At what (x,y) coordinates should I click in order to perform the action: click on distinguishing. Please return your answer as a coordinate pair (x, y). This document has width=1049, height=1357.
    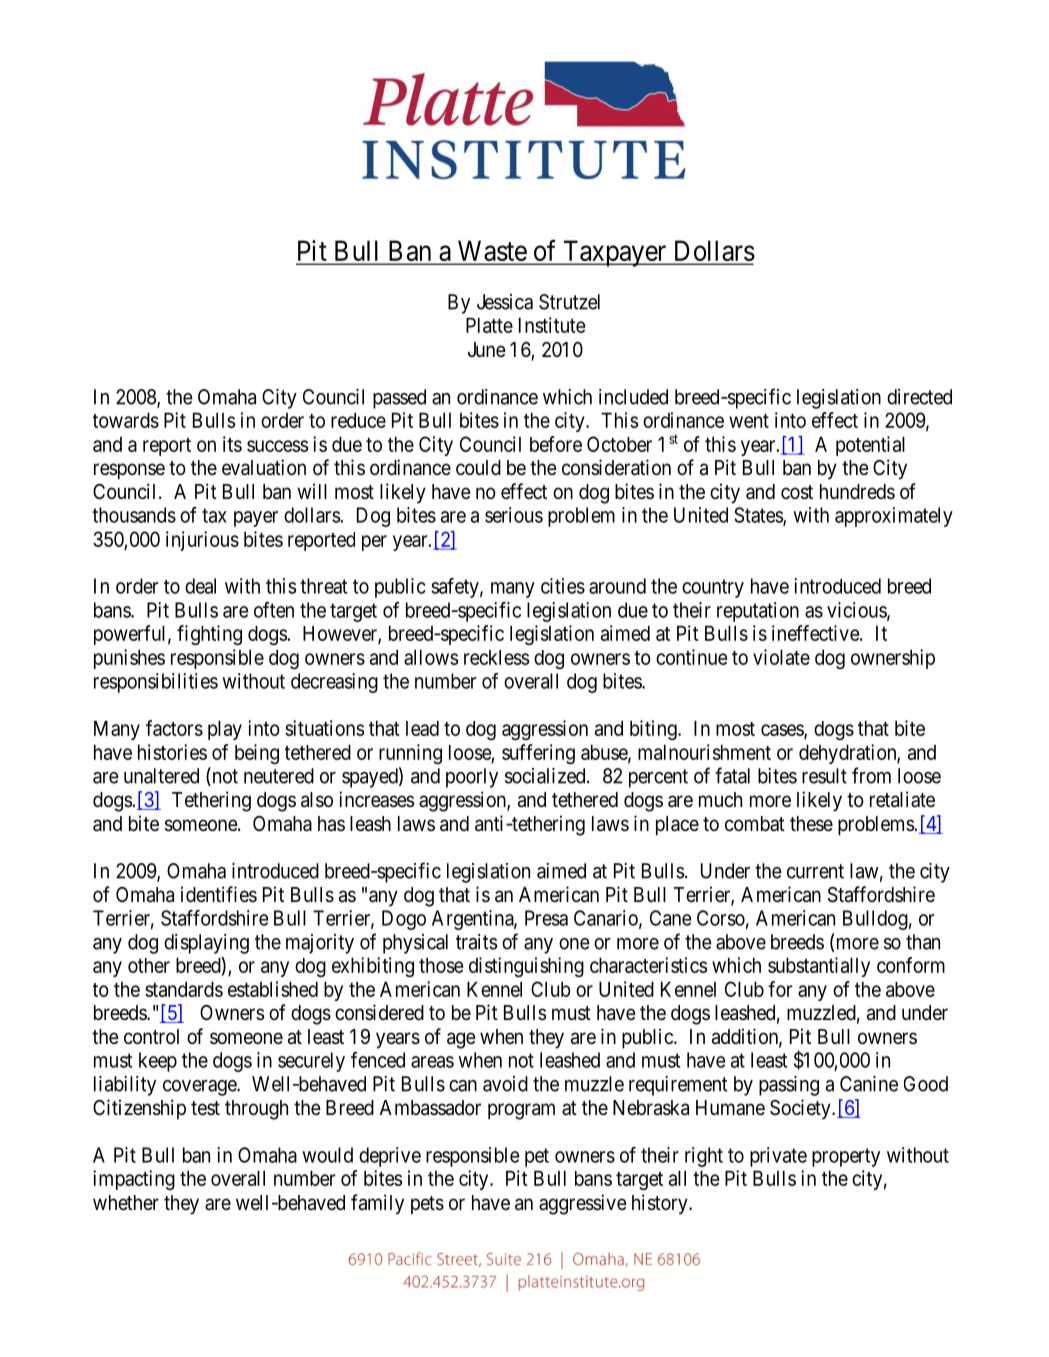
    Looking at the image, I should click on (526, 967).
